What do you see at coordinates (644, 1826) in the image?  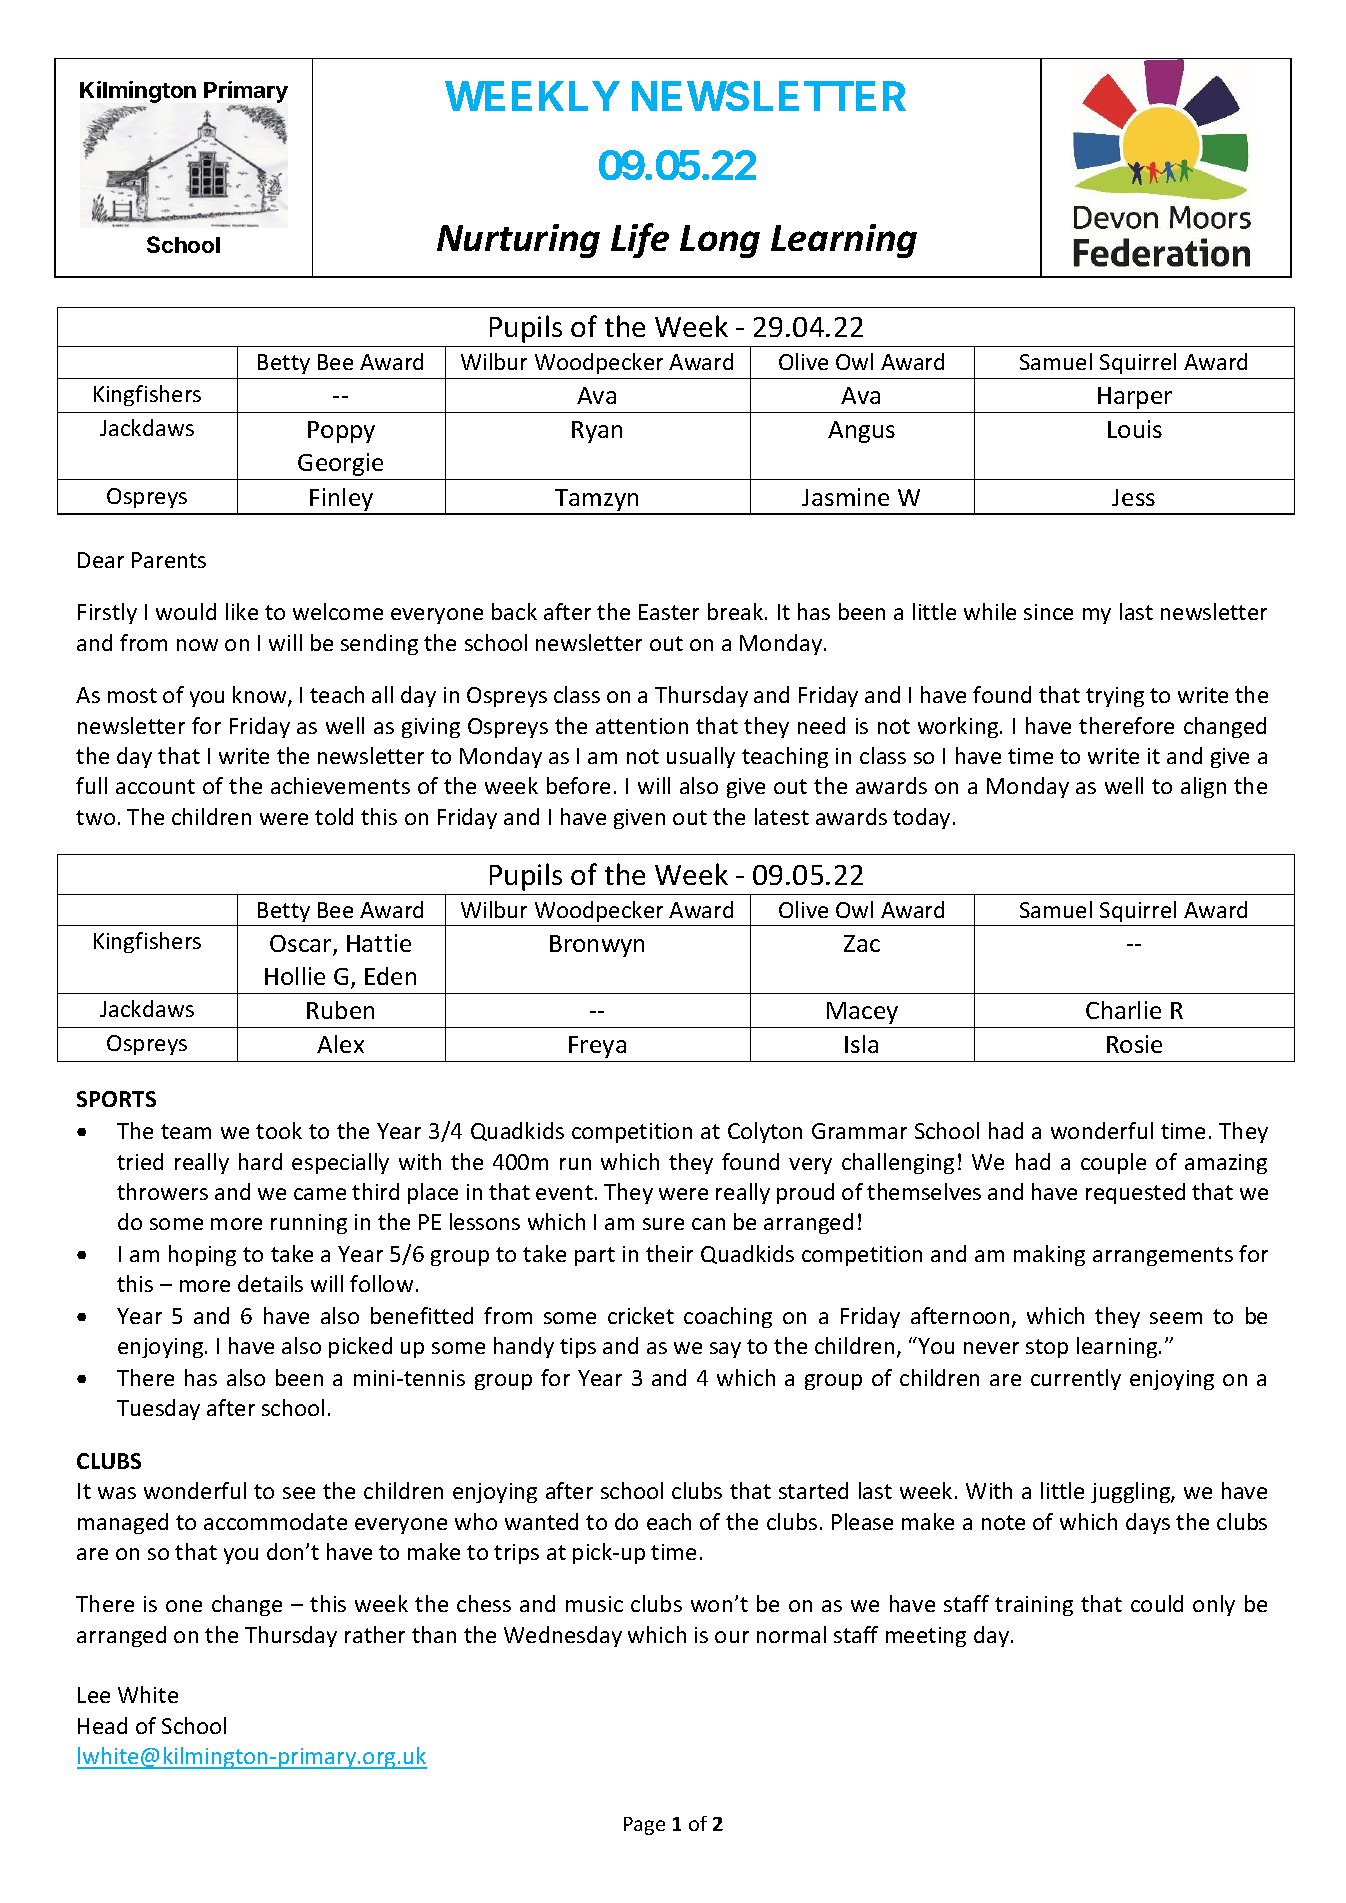 I see `Page` at bounding box center [644, 1826].
